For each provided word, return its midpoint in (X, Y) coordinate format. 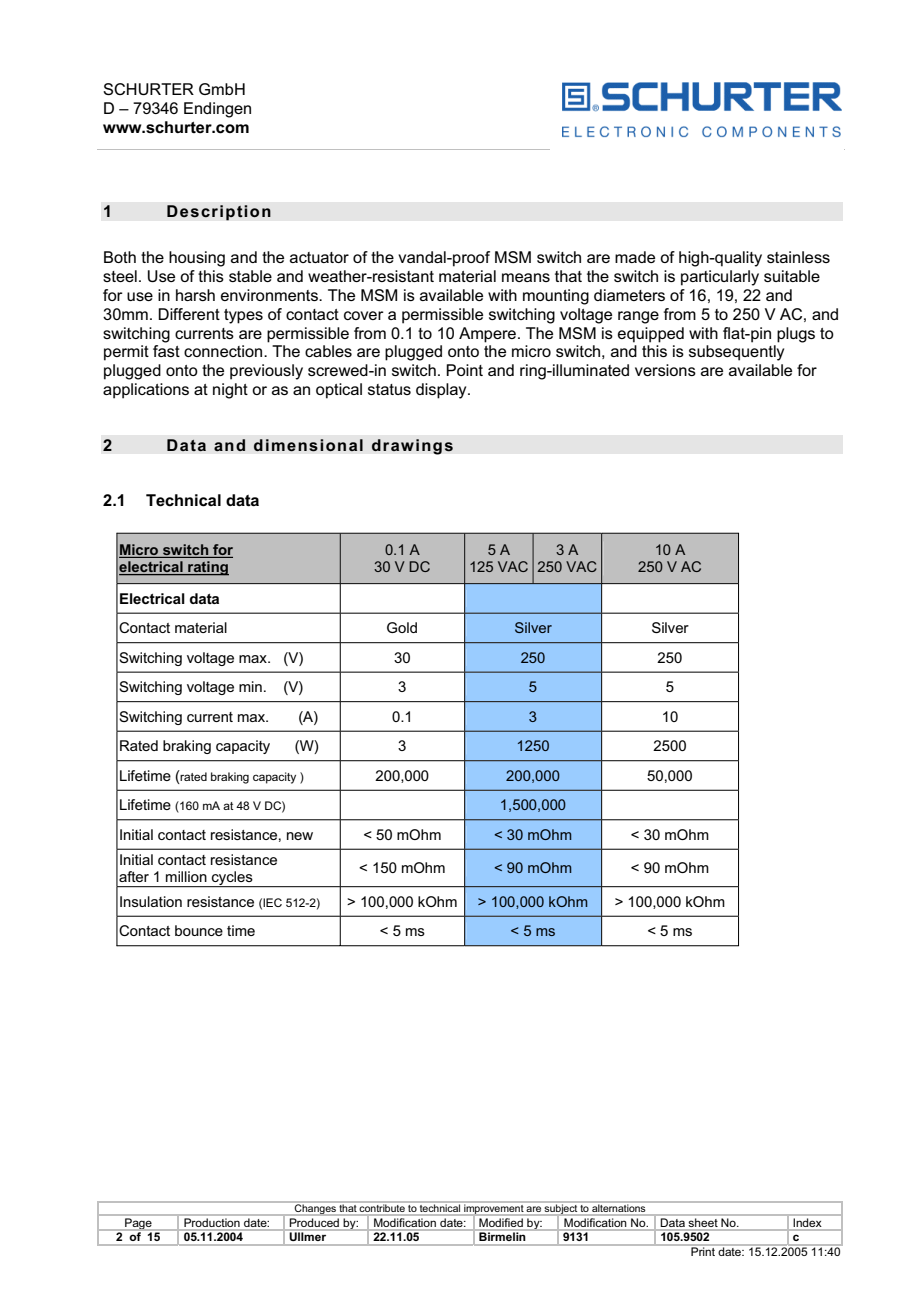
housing (197, 259)
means (526, 277)
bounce (199, 930)
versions (665, 370)
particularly (720, 278)
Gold (402, 627)
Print (703, 1250)
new (300, 836)
